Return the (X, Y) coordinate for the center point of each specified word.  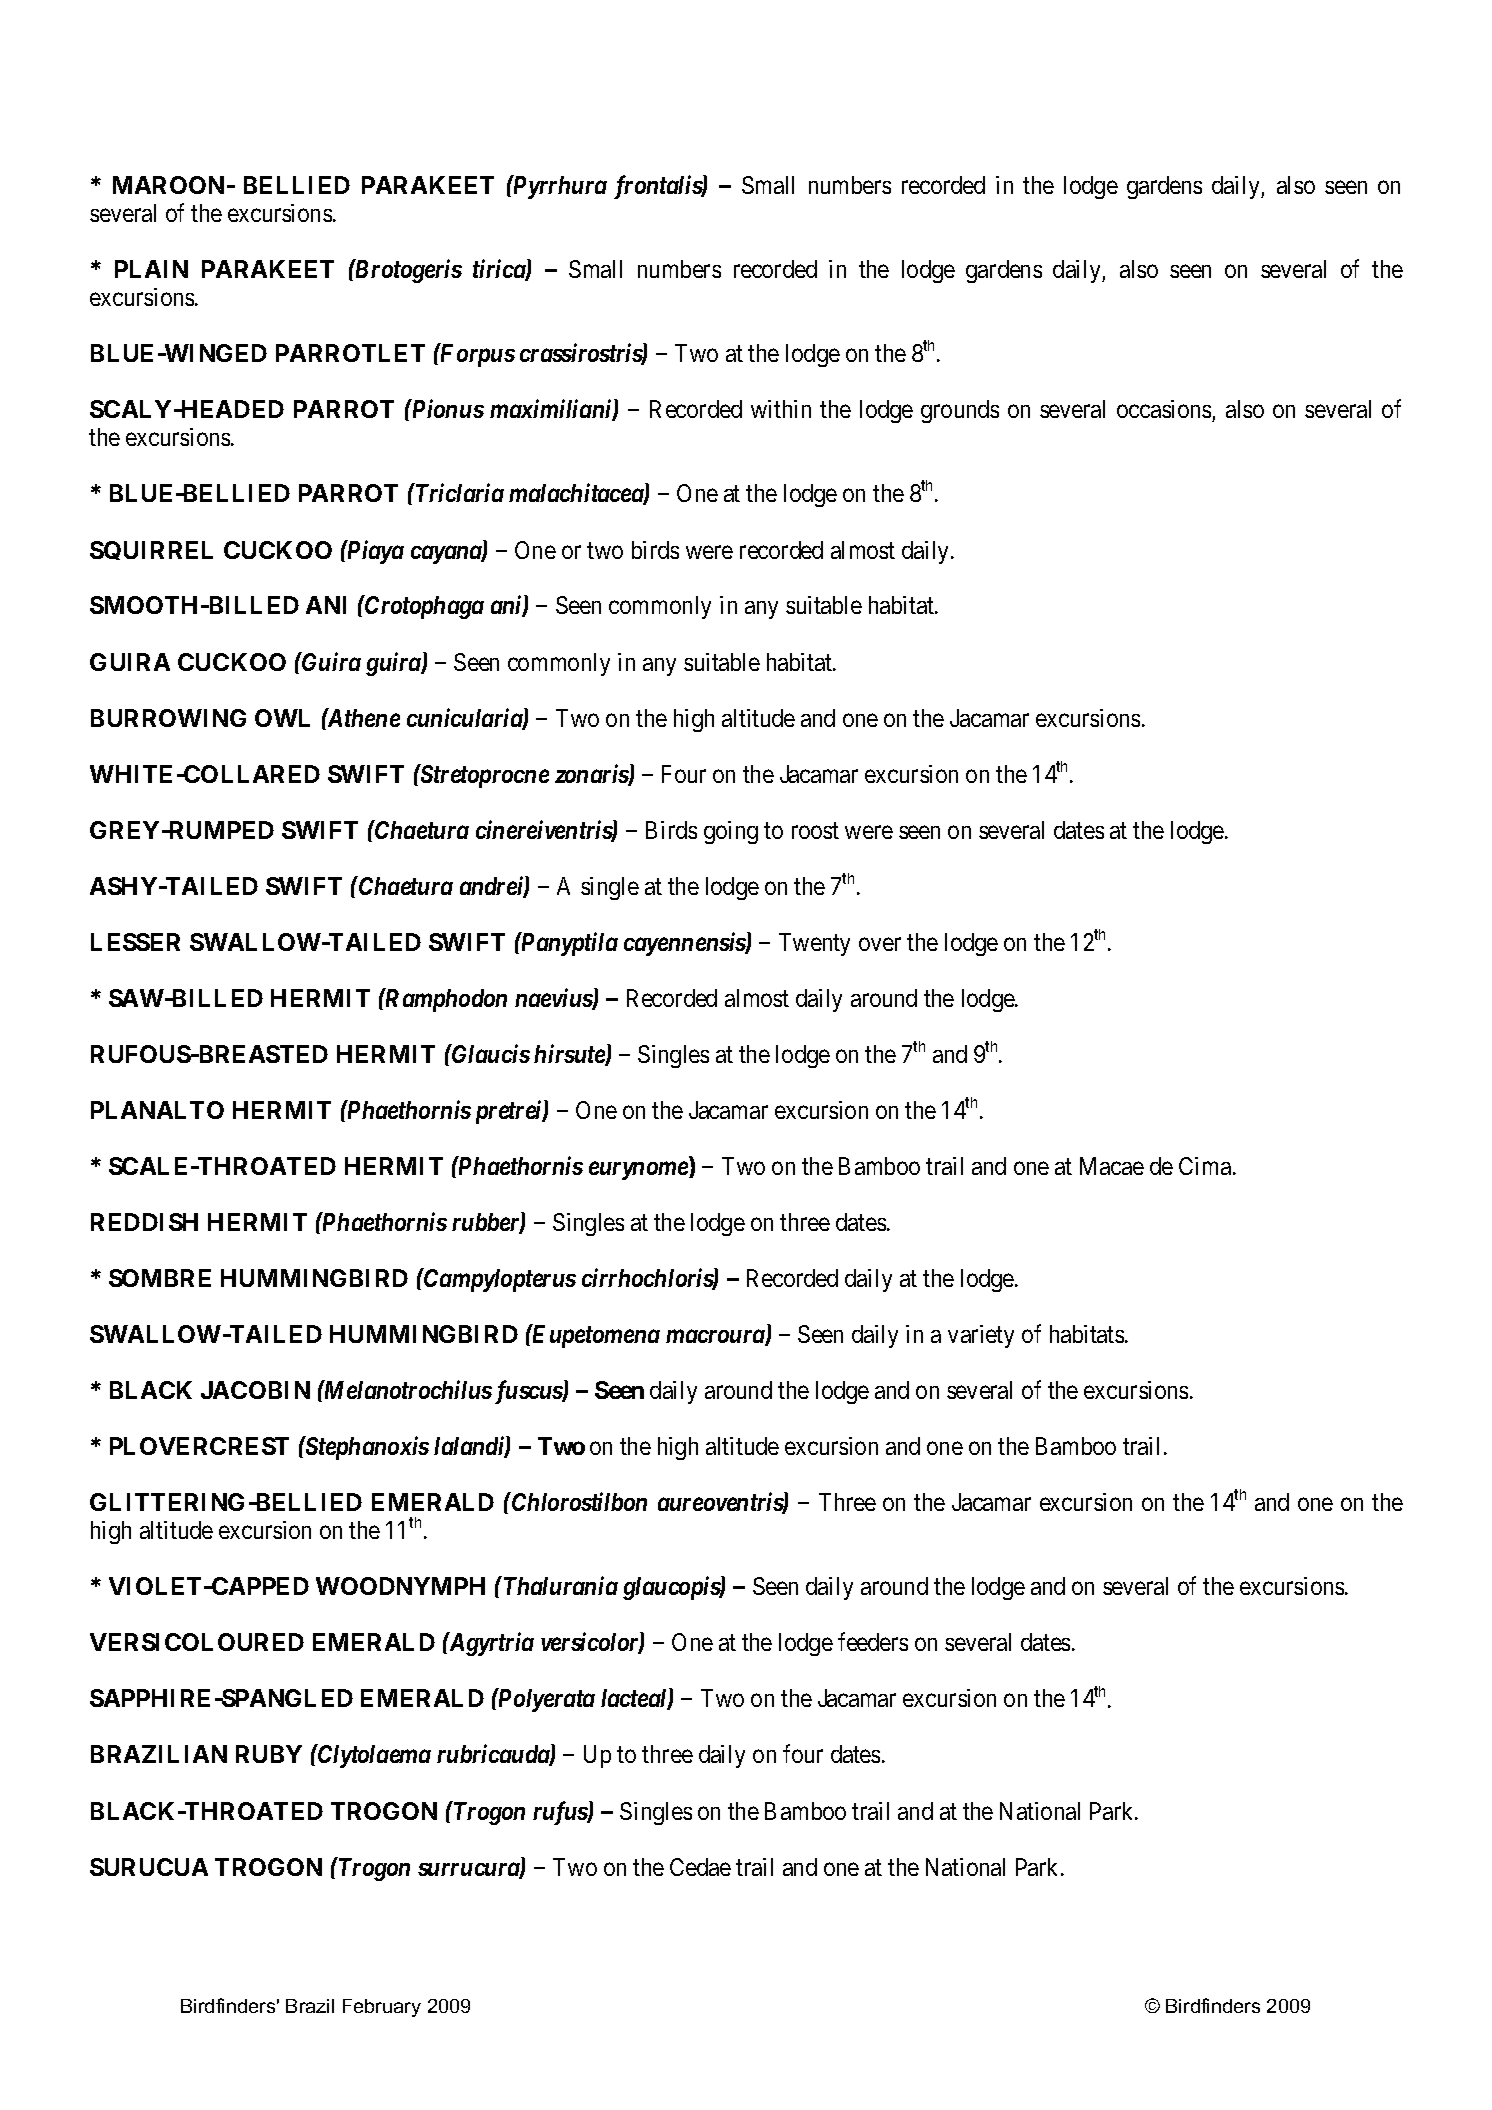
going (731, 832)
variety (981, 1336)
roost (815, 831)
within (781, 409)
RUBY (269, 1754)
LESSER (135, 942)
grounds (960, 411)
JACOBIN (255, 1390)
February (382, 2008)
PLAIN (151, 269)
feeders (873, 1642)
